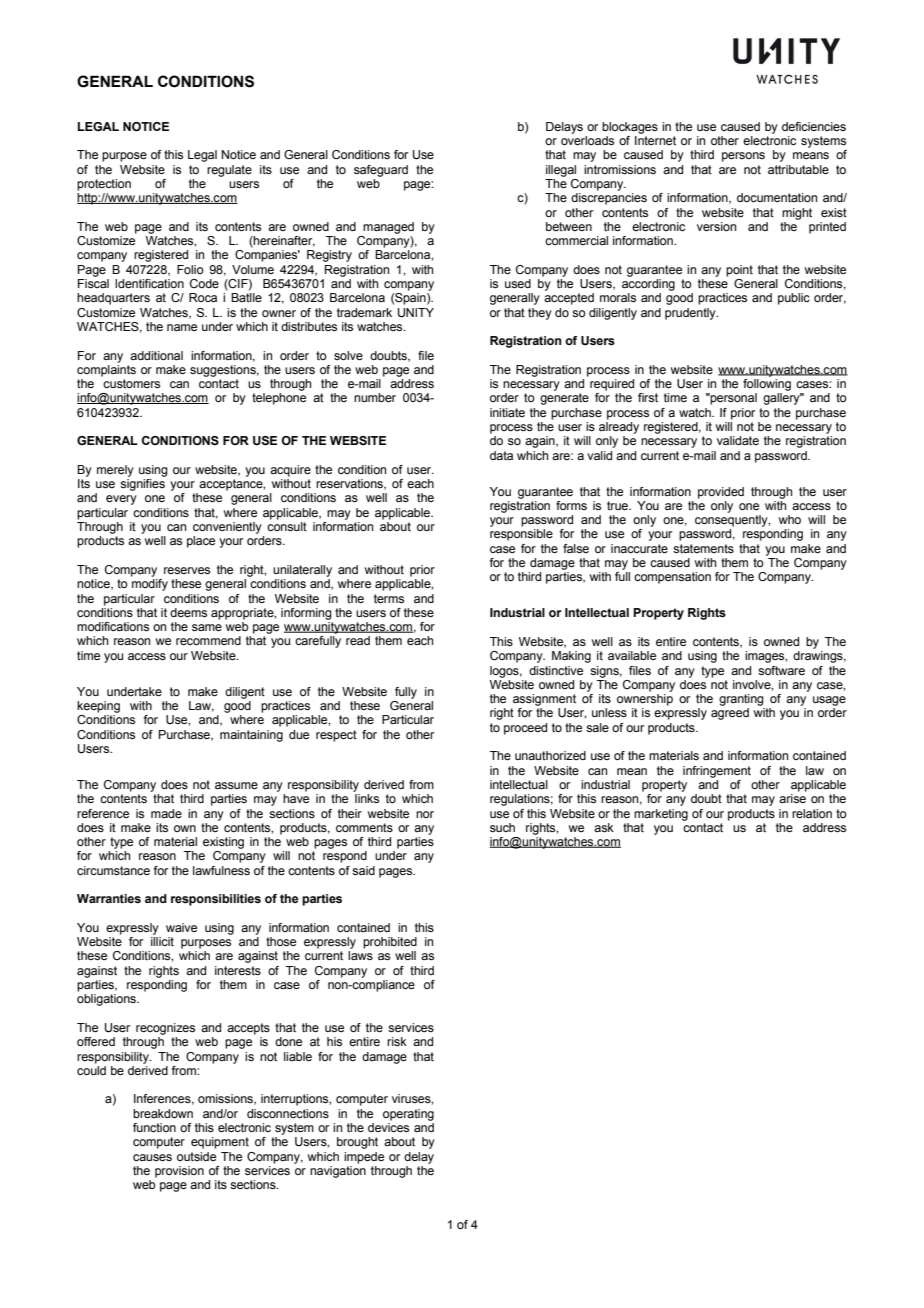  Describe the element at coordinates (229, 171) in the screenshot. I see `regulate` at that location.
